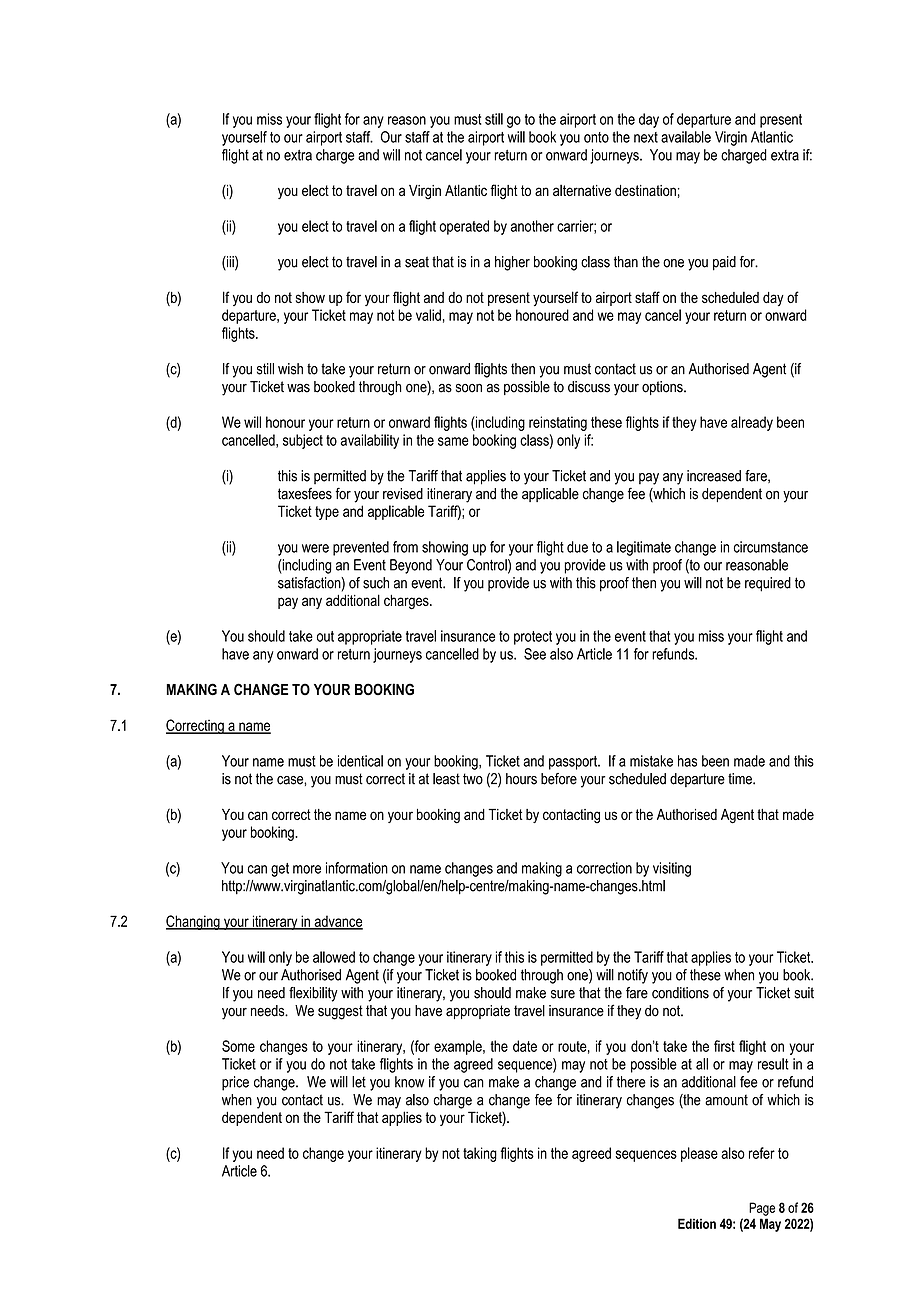 The image size is (924, 1308). I want to click on another, so click(532, 226).
